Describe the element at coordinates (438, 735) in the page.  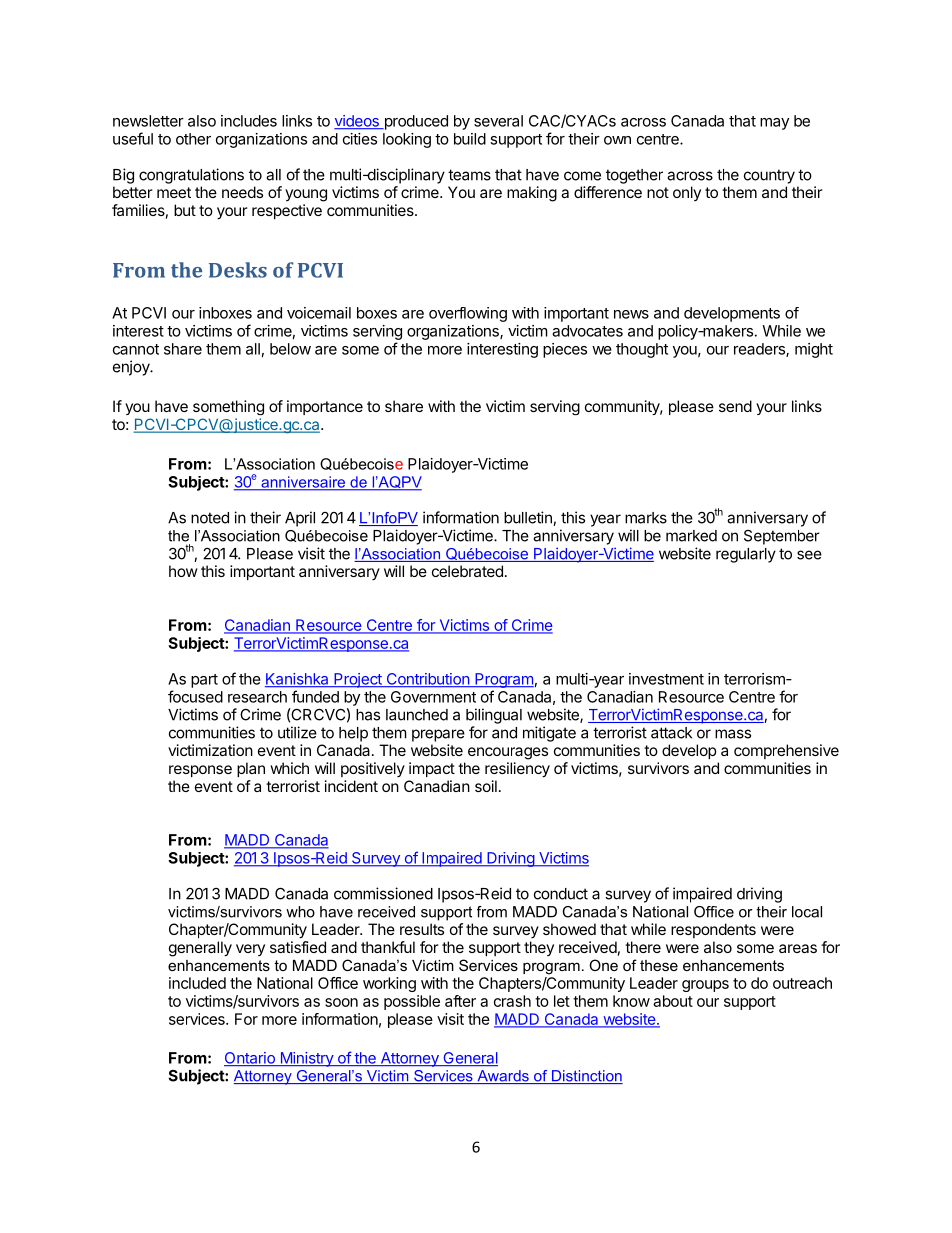
I see `prepare` at that location.
